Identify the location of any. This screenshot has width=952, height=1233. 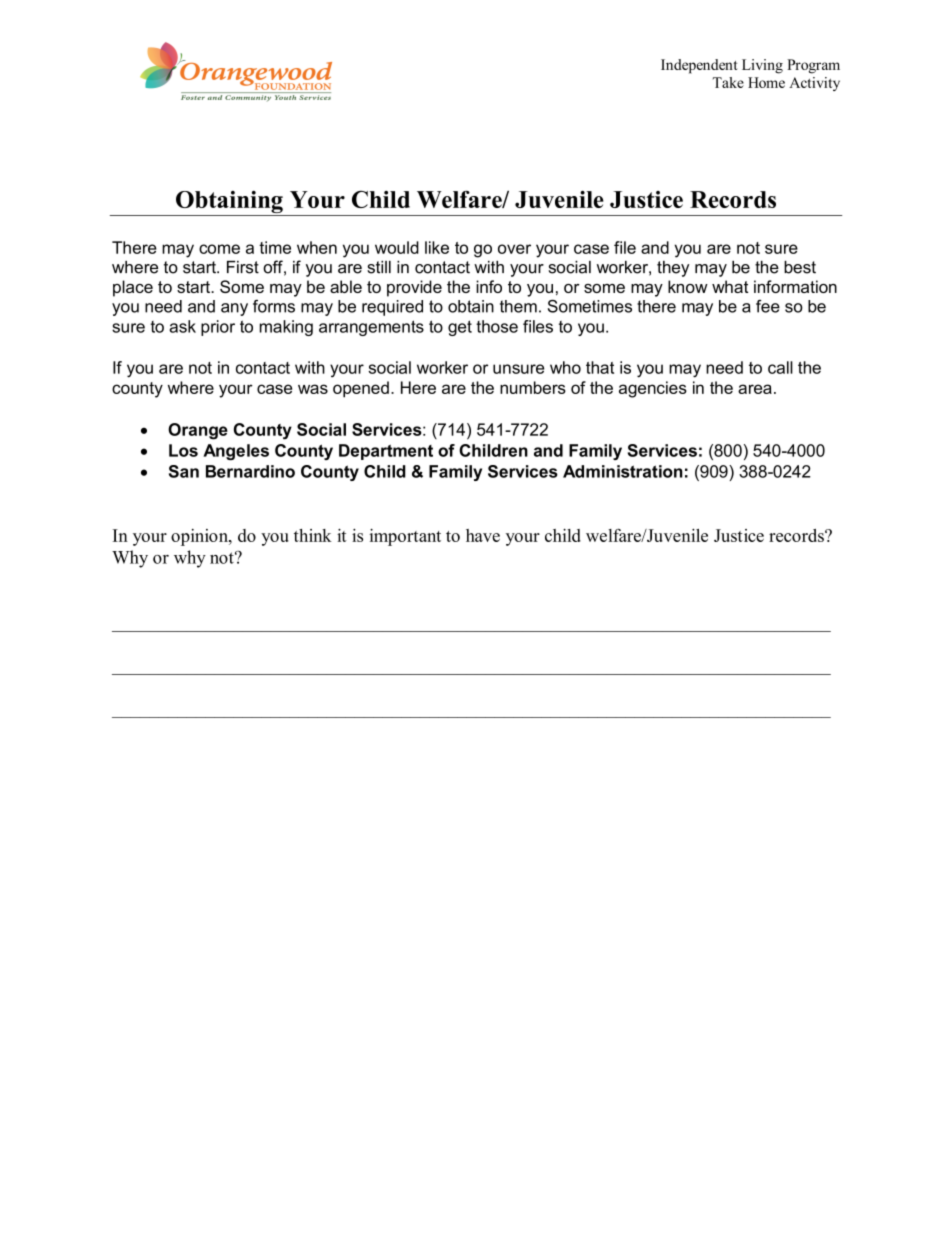
(234, 309).
